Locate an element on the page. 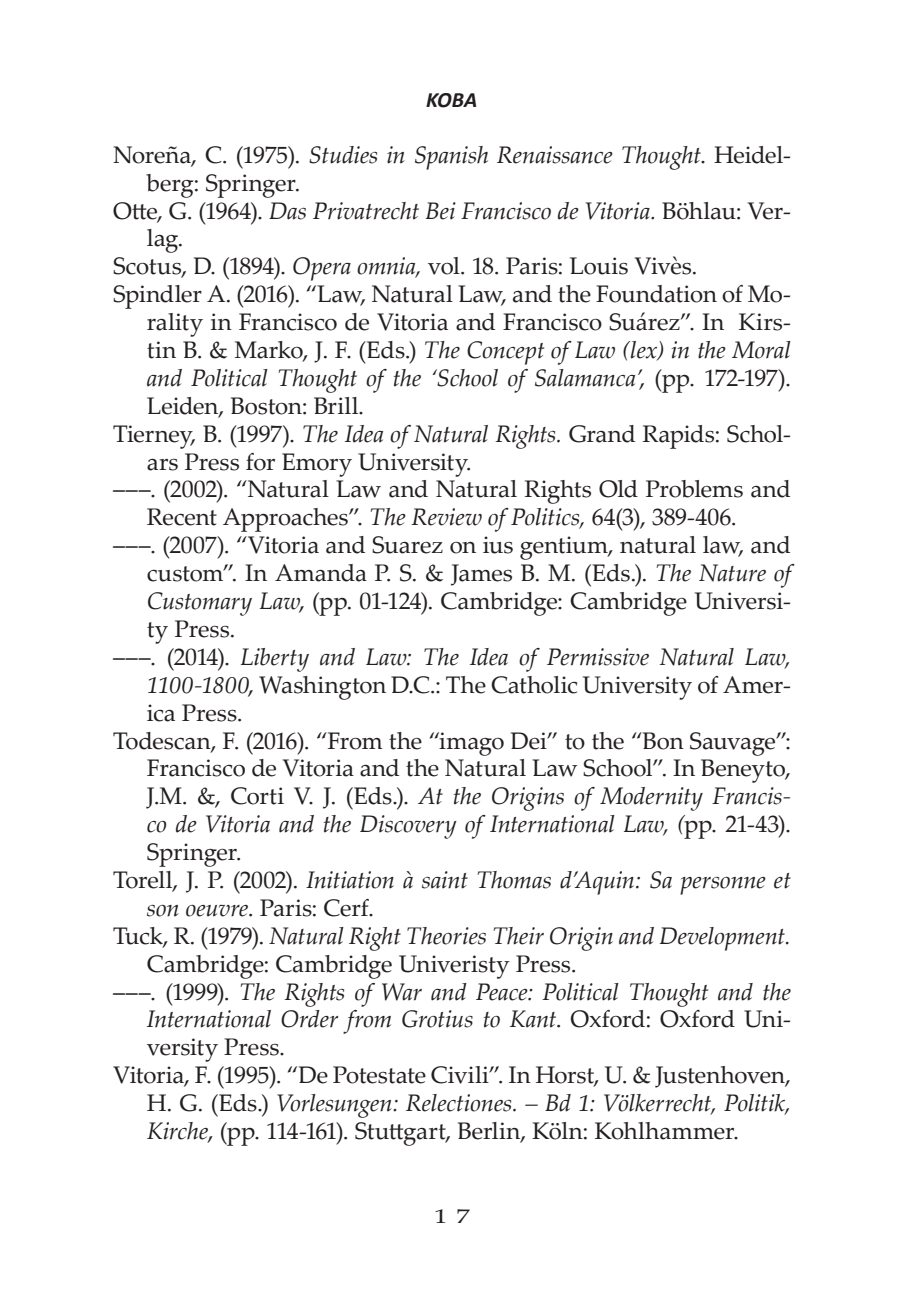  Moral is located at coordinates (761, 350).
